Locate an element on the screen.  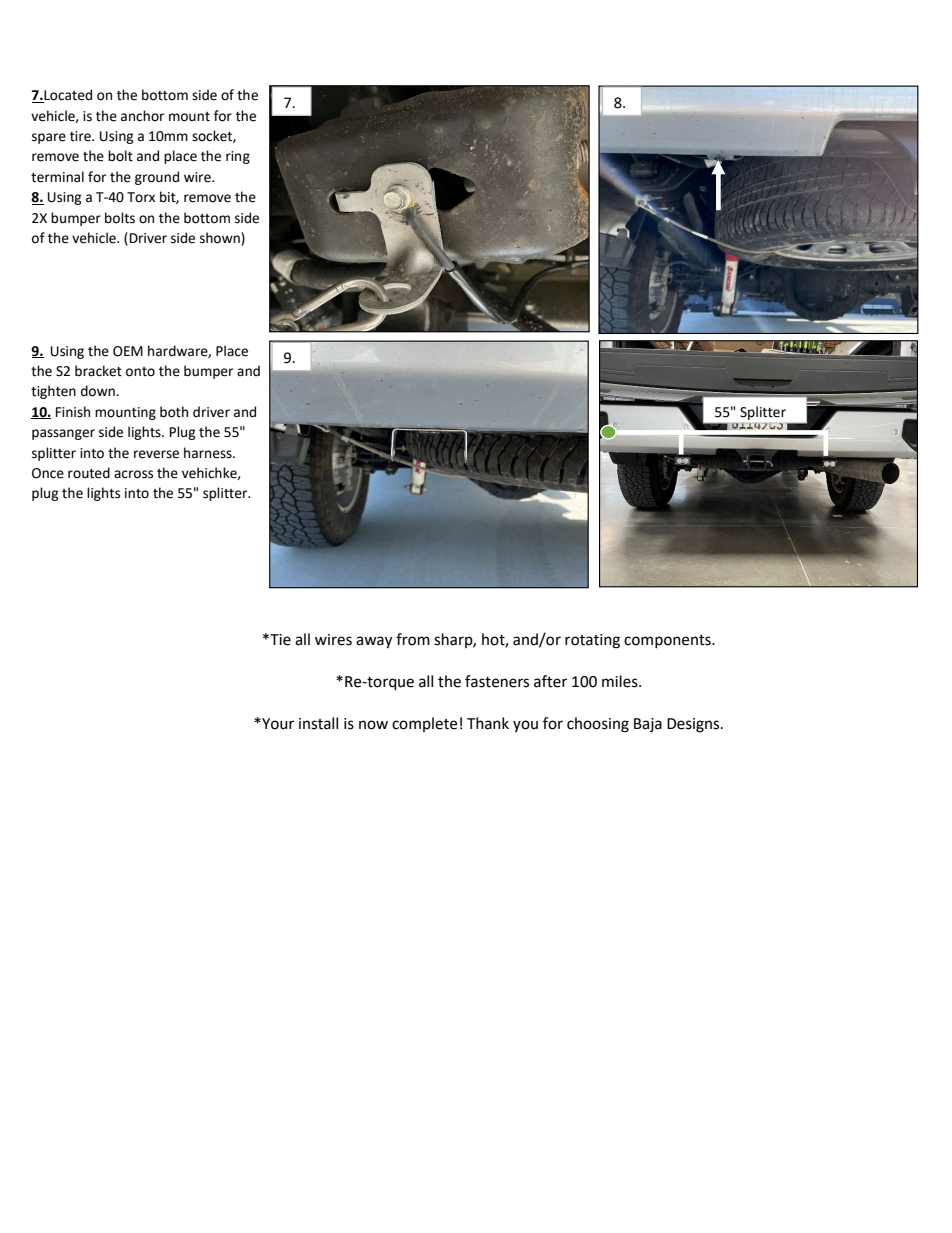
both is located at coordinates (174, 412).
